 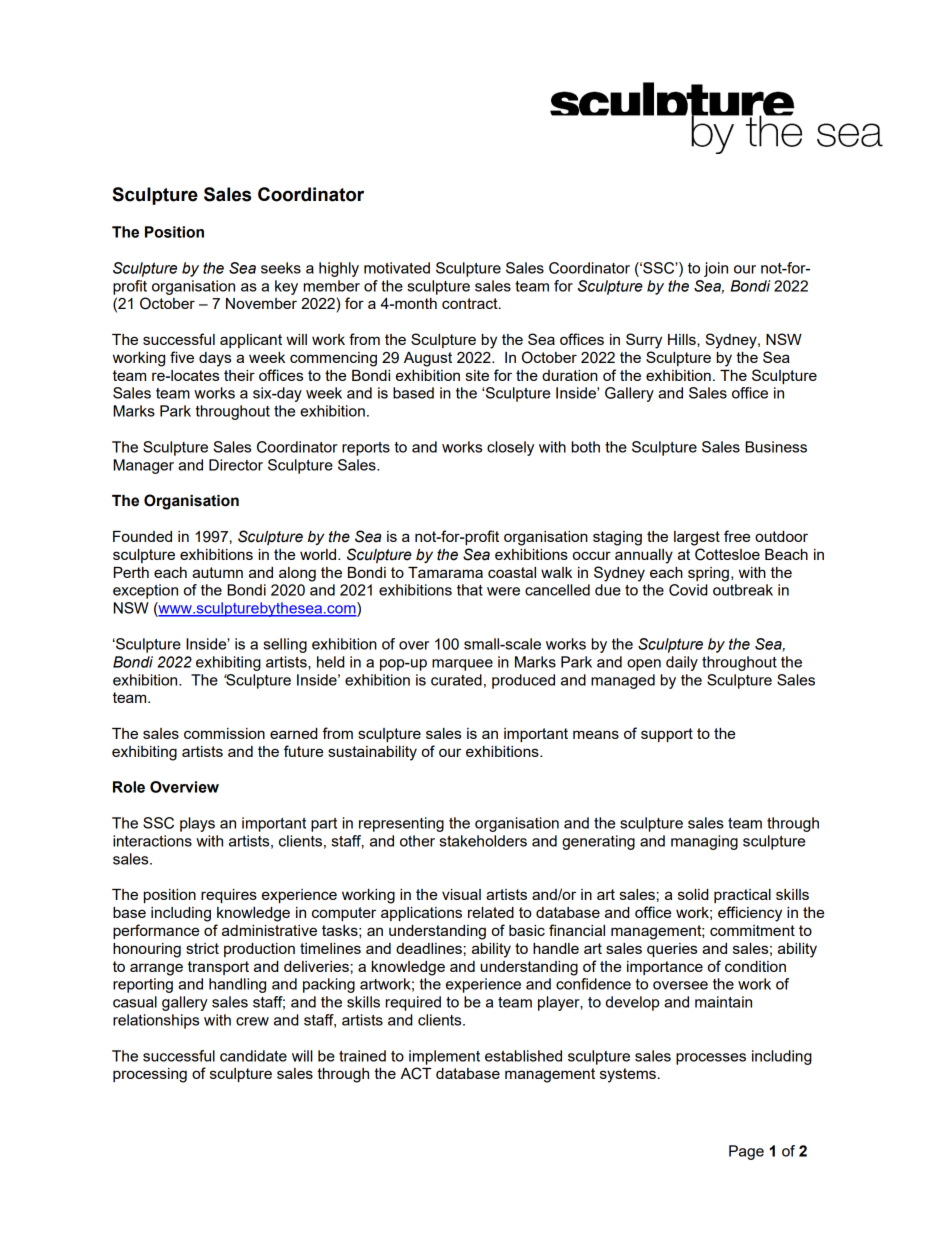 I want to click on processing, so click(x=150, y=1075).
